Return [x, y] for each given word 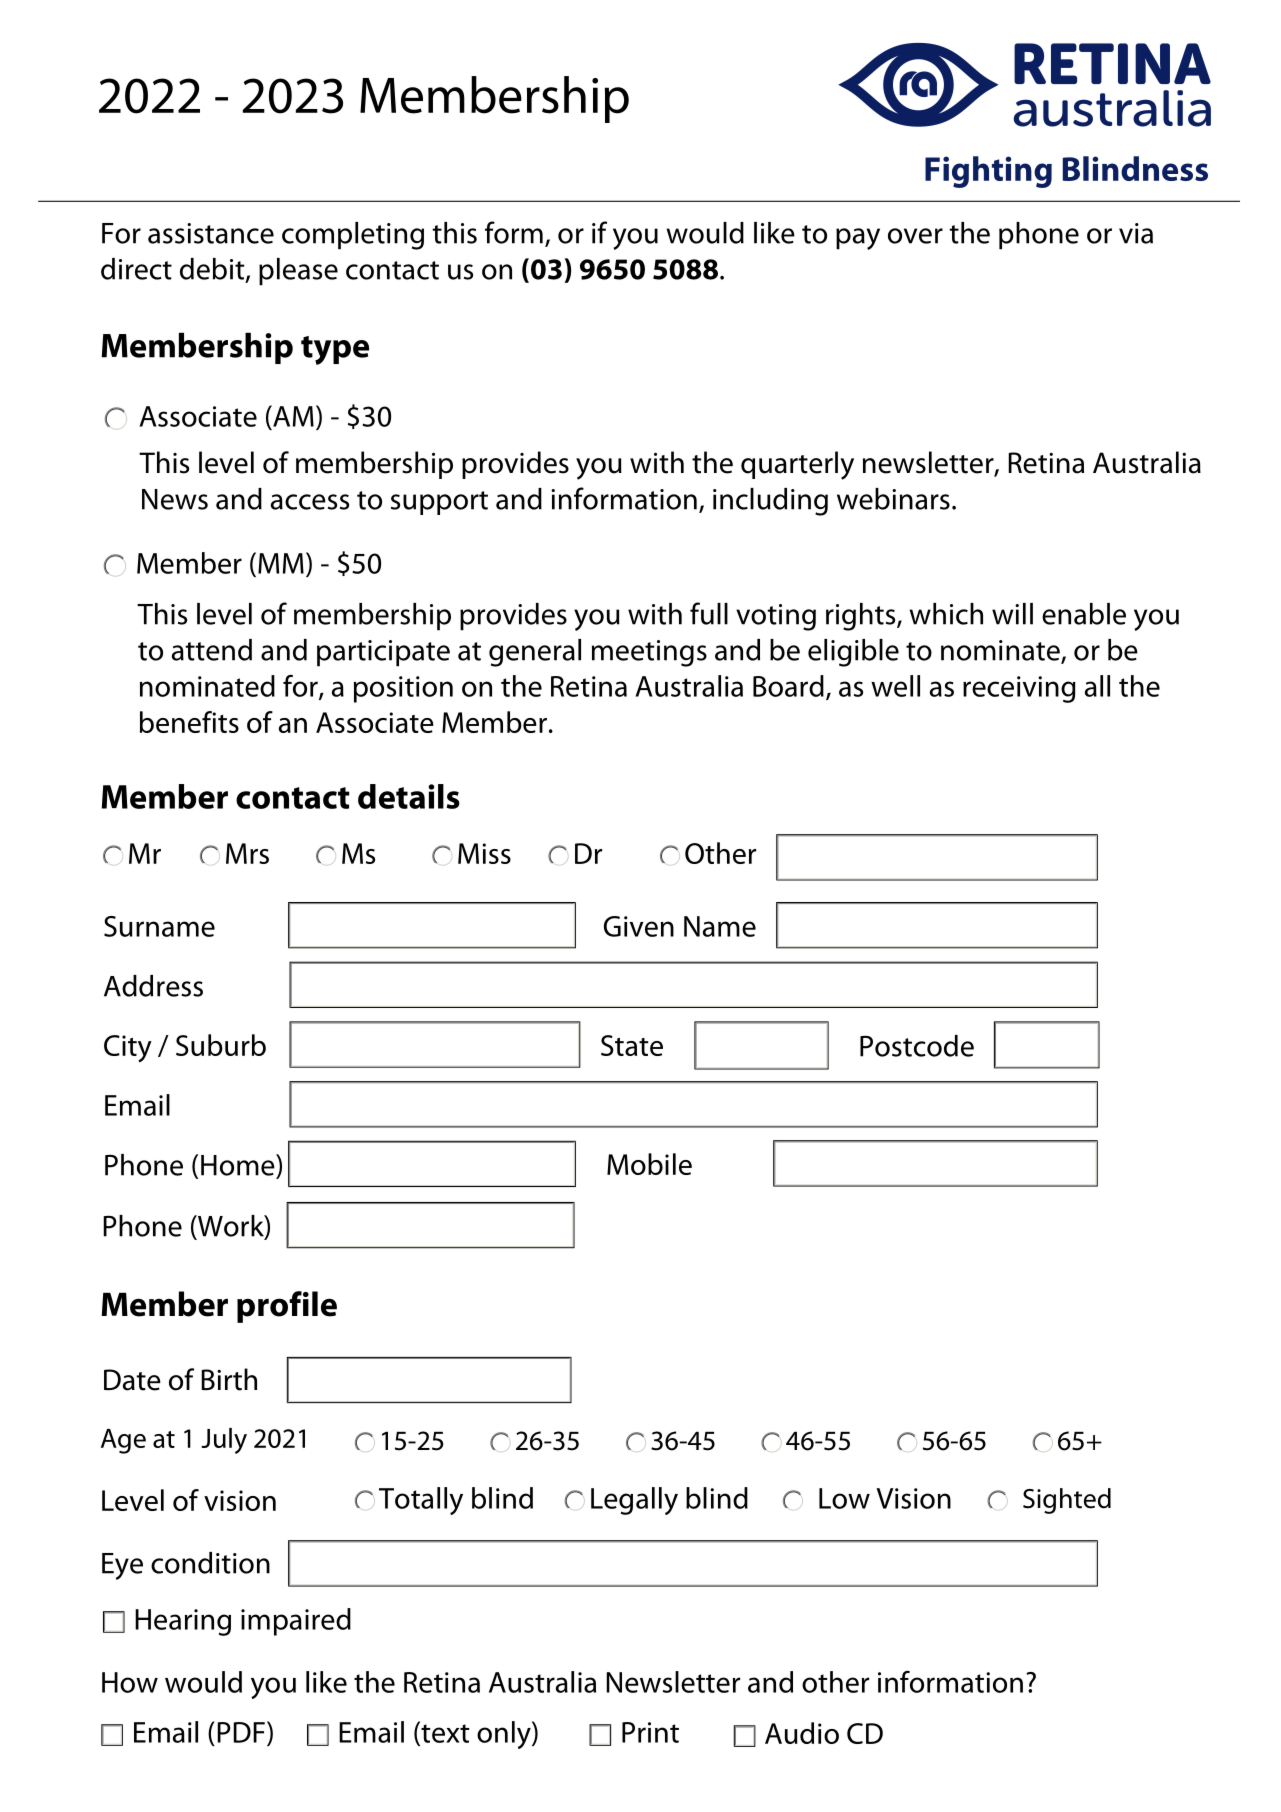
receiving [1019, 689]
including [770, 502]
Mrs [247, 853]
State [632, 1045]
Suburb [221, 1045]
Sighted [1067, 1501]
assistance [211, 233]
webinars [893, 499]
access [310, 502]
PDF [241, 1732]
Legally [634, 1501]
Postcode [917, 1046]
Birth [229, 1379]
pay [858, 239]
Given [639, 926]
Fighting [988, 172]
